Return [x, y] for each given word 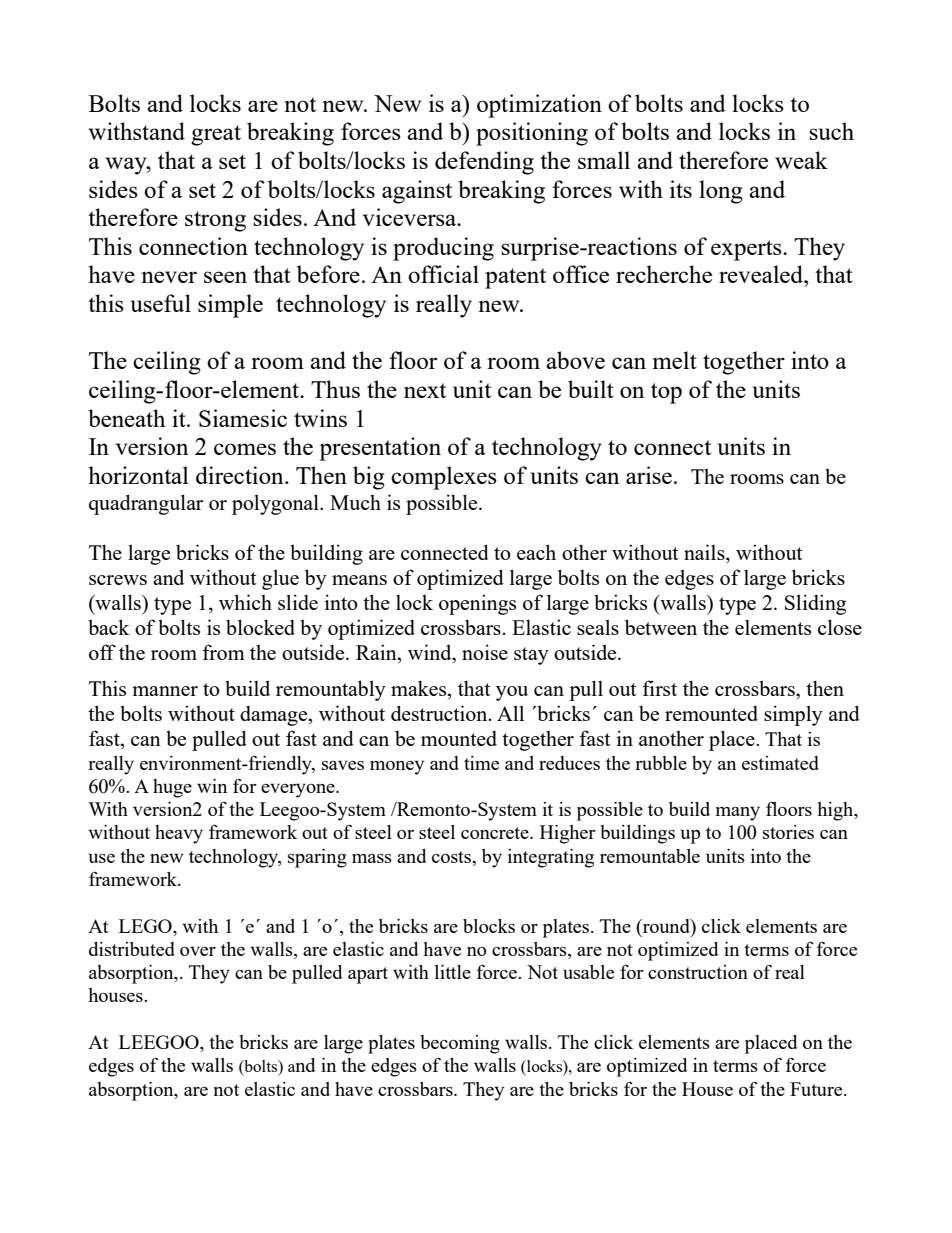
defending [484, 163]
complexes [444, 478]
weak [801, 160]
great [216, 135]
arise [649, 475]
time [481, 763]
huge [172, 788]
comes [245, 449]
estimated [780, 763]
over [198, 951]
